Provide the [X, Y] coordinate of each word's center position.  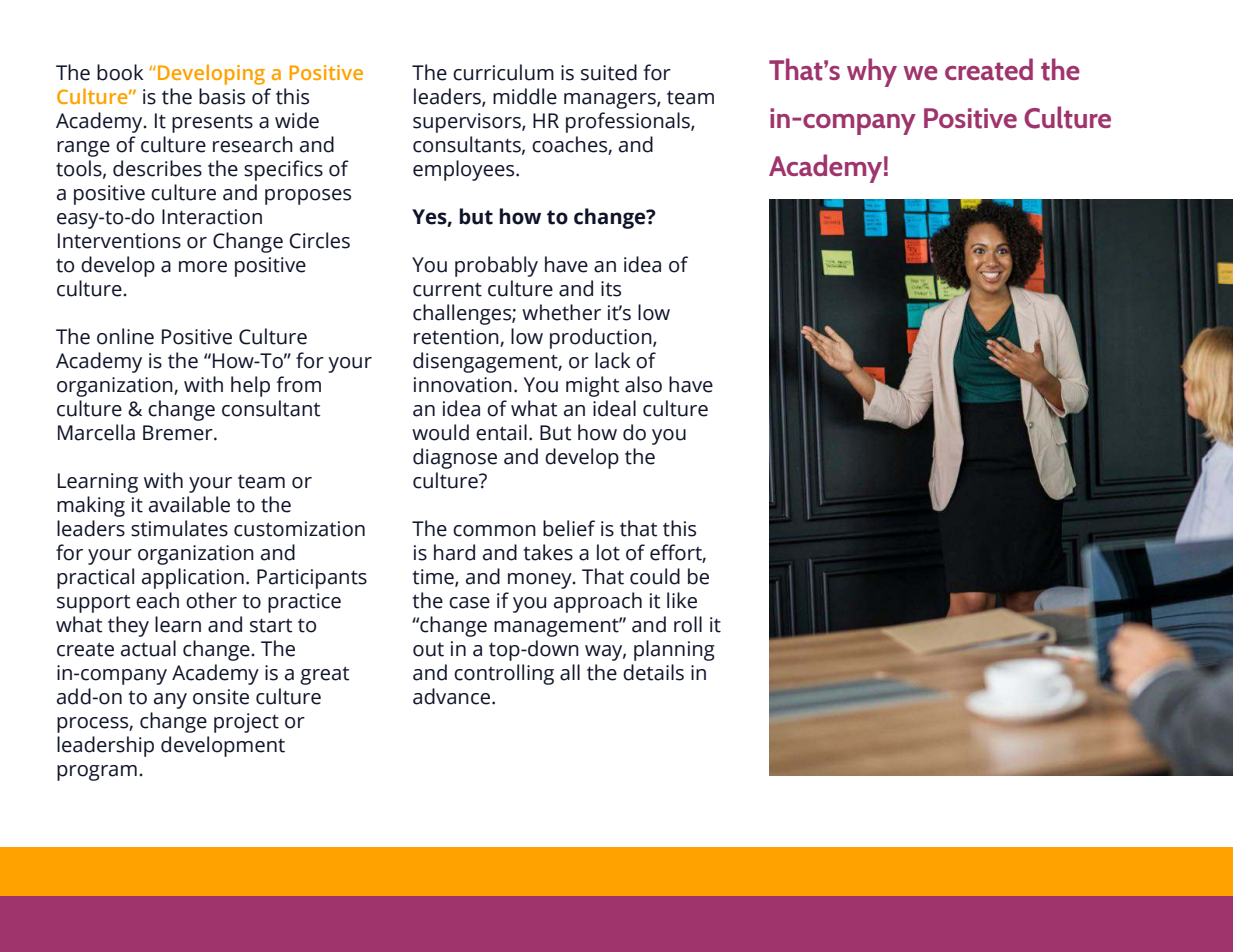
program [97, 773]
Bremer [179, 433]
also [643, 384]
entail [501, 432]
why [872, 72]
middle [525, 96]
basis [222, 96]
